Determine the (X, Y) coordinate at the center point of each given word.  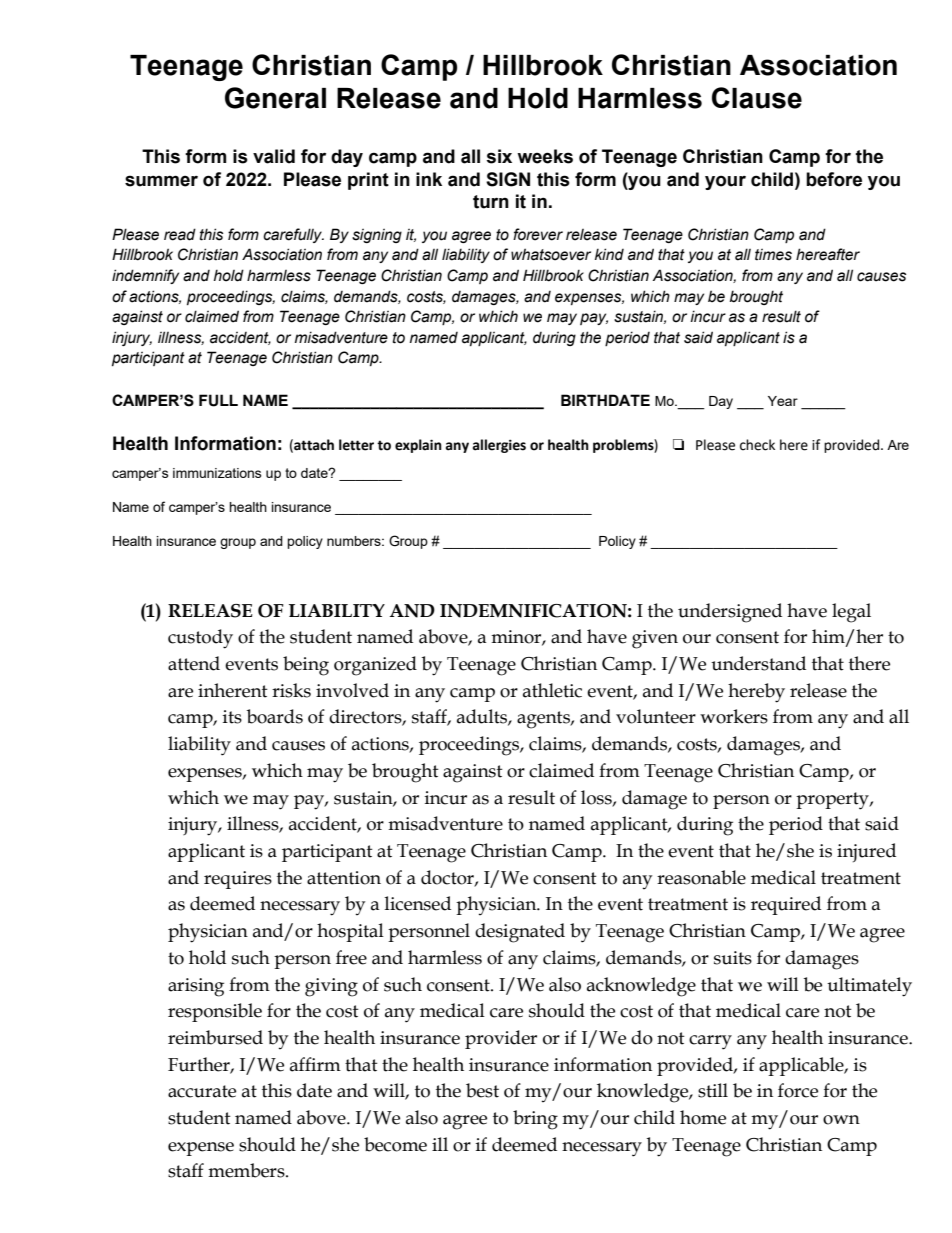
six (499, 156)
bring (535, 1120)
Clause (757, 98)
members (247, 1170)
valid (274, 156)
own (841, 1120)
